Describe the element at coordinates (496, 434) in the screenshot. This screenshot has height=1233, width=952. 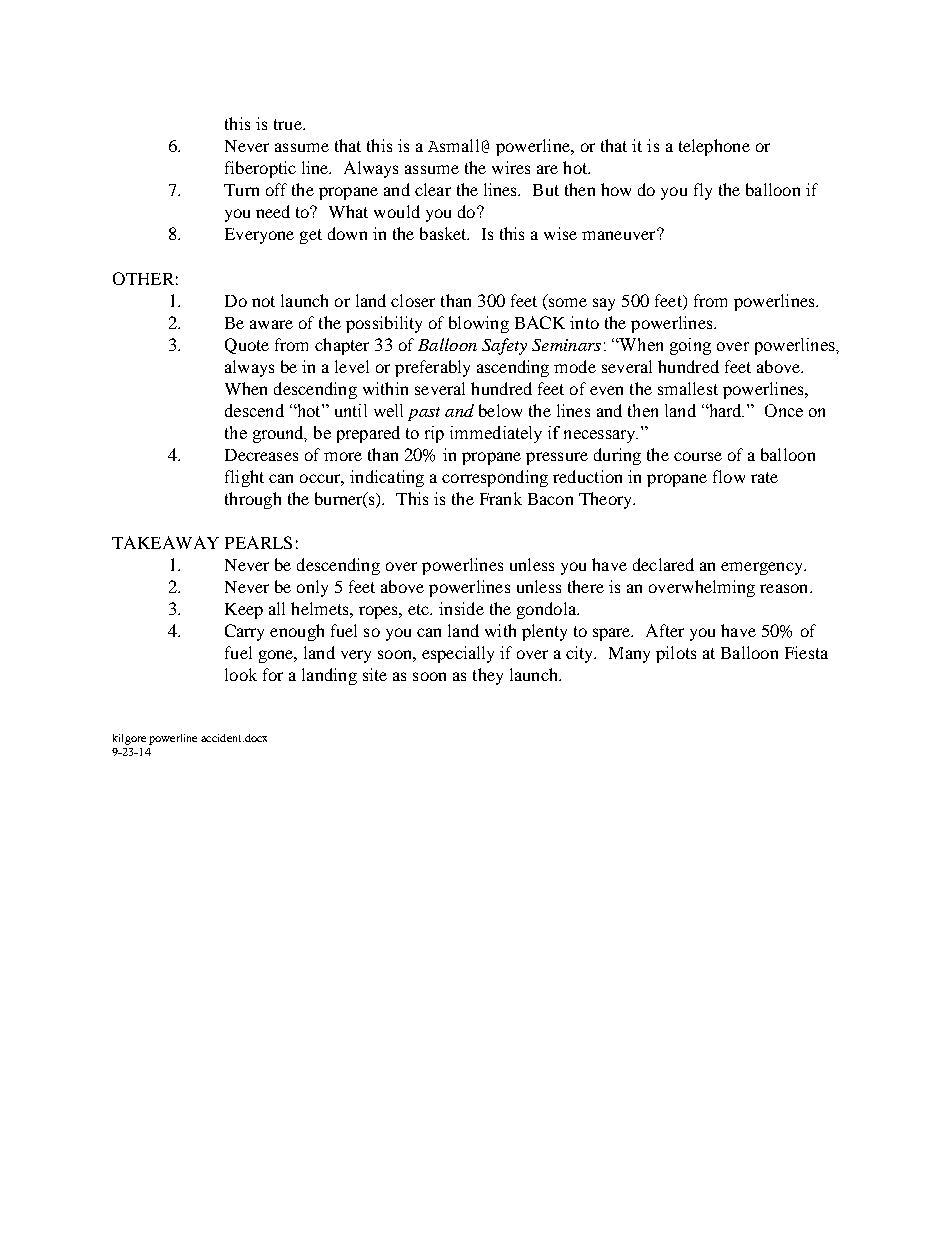
I see `immediately` at that location.
